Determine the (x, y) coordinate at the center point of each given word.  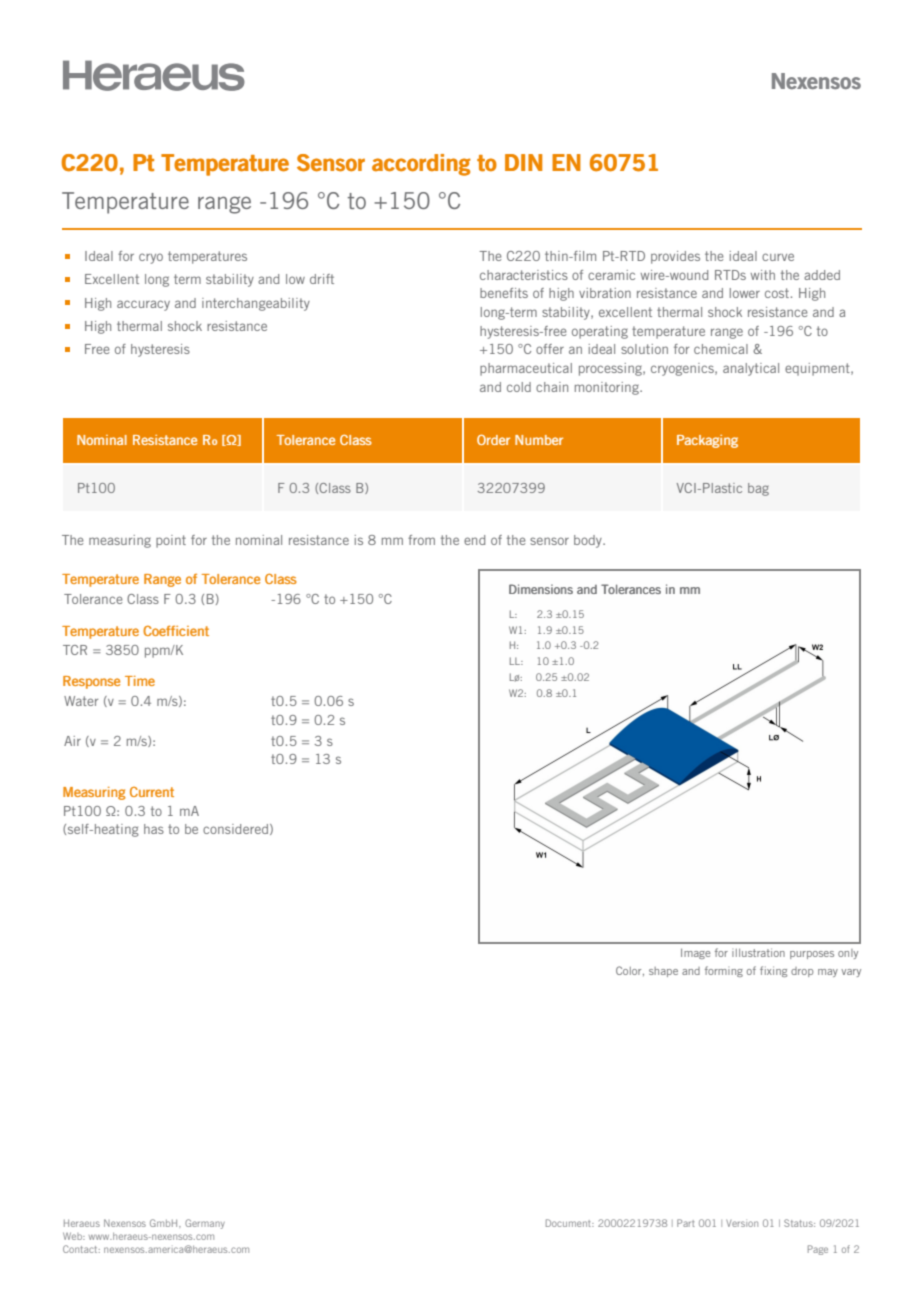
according (421, 165)
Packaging (707, 441)
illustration (758, 952)
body (589, 541)
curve (778, 257)
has (154, 829)
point (171, 541)
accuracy (143, 305)
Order (493, 439)
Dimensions (541, 589)
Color (630, 971)
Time (140, 681)
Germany (205, 1224)
